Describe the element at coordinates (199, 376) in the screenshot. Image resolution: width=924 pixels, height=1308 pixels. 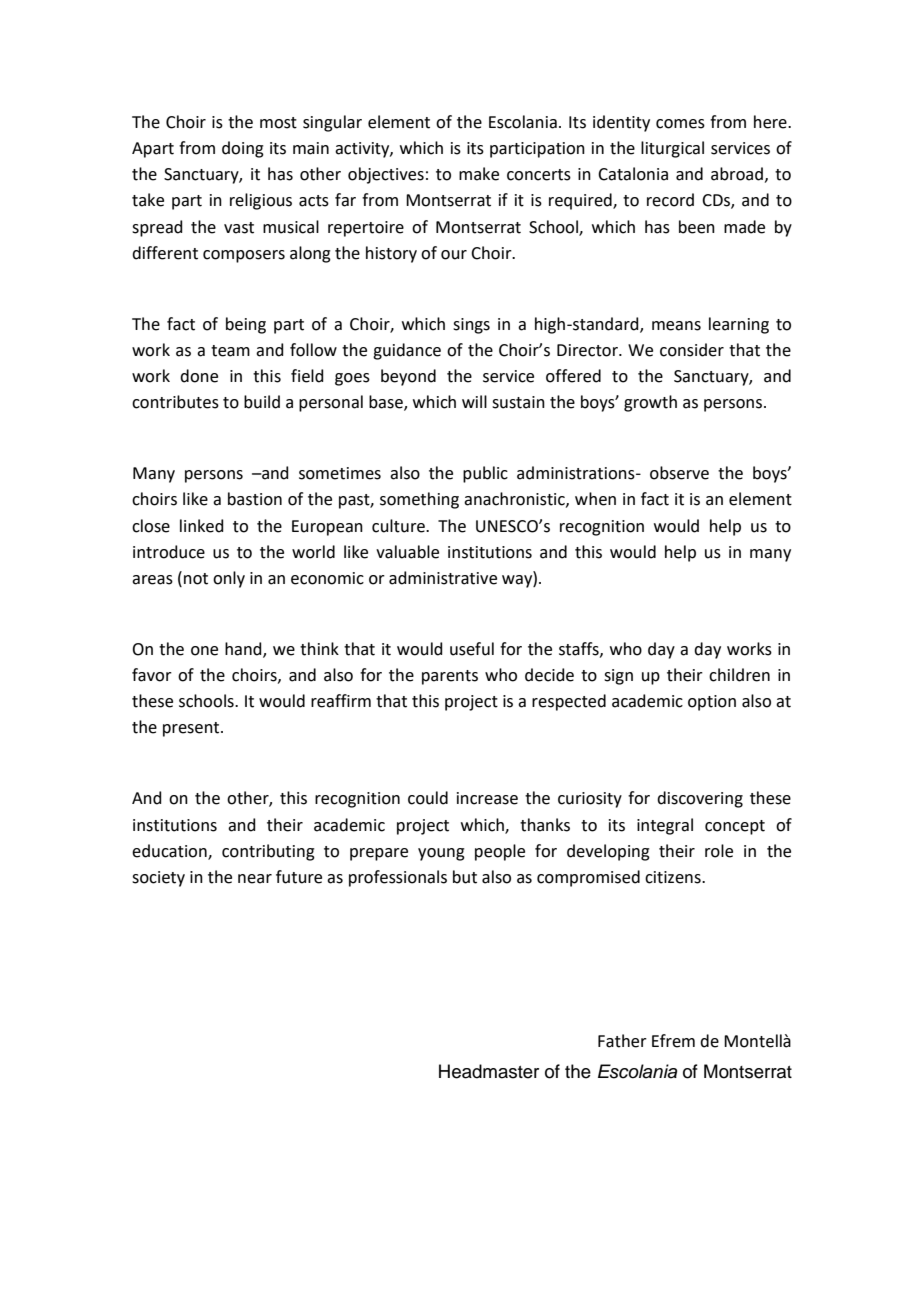
I see `done` at that location.
